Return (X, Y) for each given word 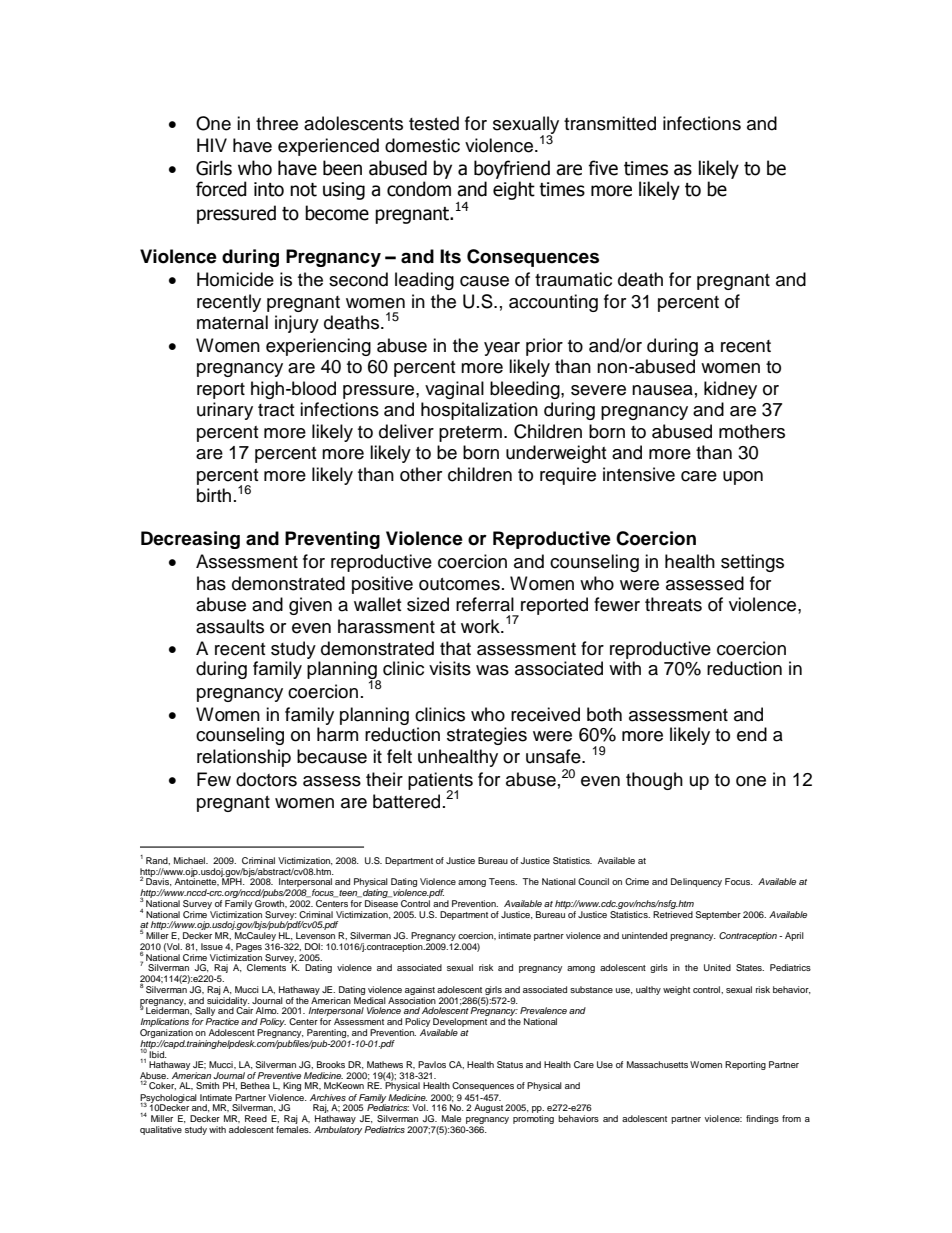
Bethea (255, 1085)
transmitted (610, 123)
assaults (230, 626)
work (481, 626)
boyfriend (512, 169)
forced (221, 189)
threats (673, 604)
